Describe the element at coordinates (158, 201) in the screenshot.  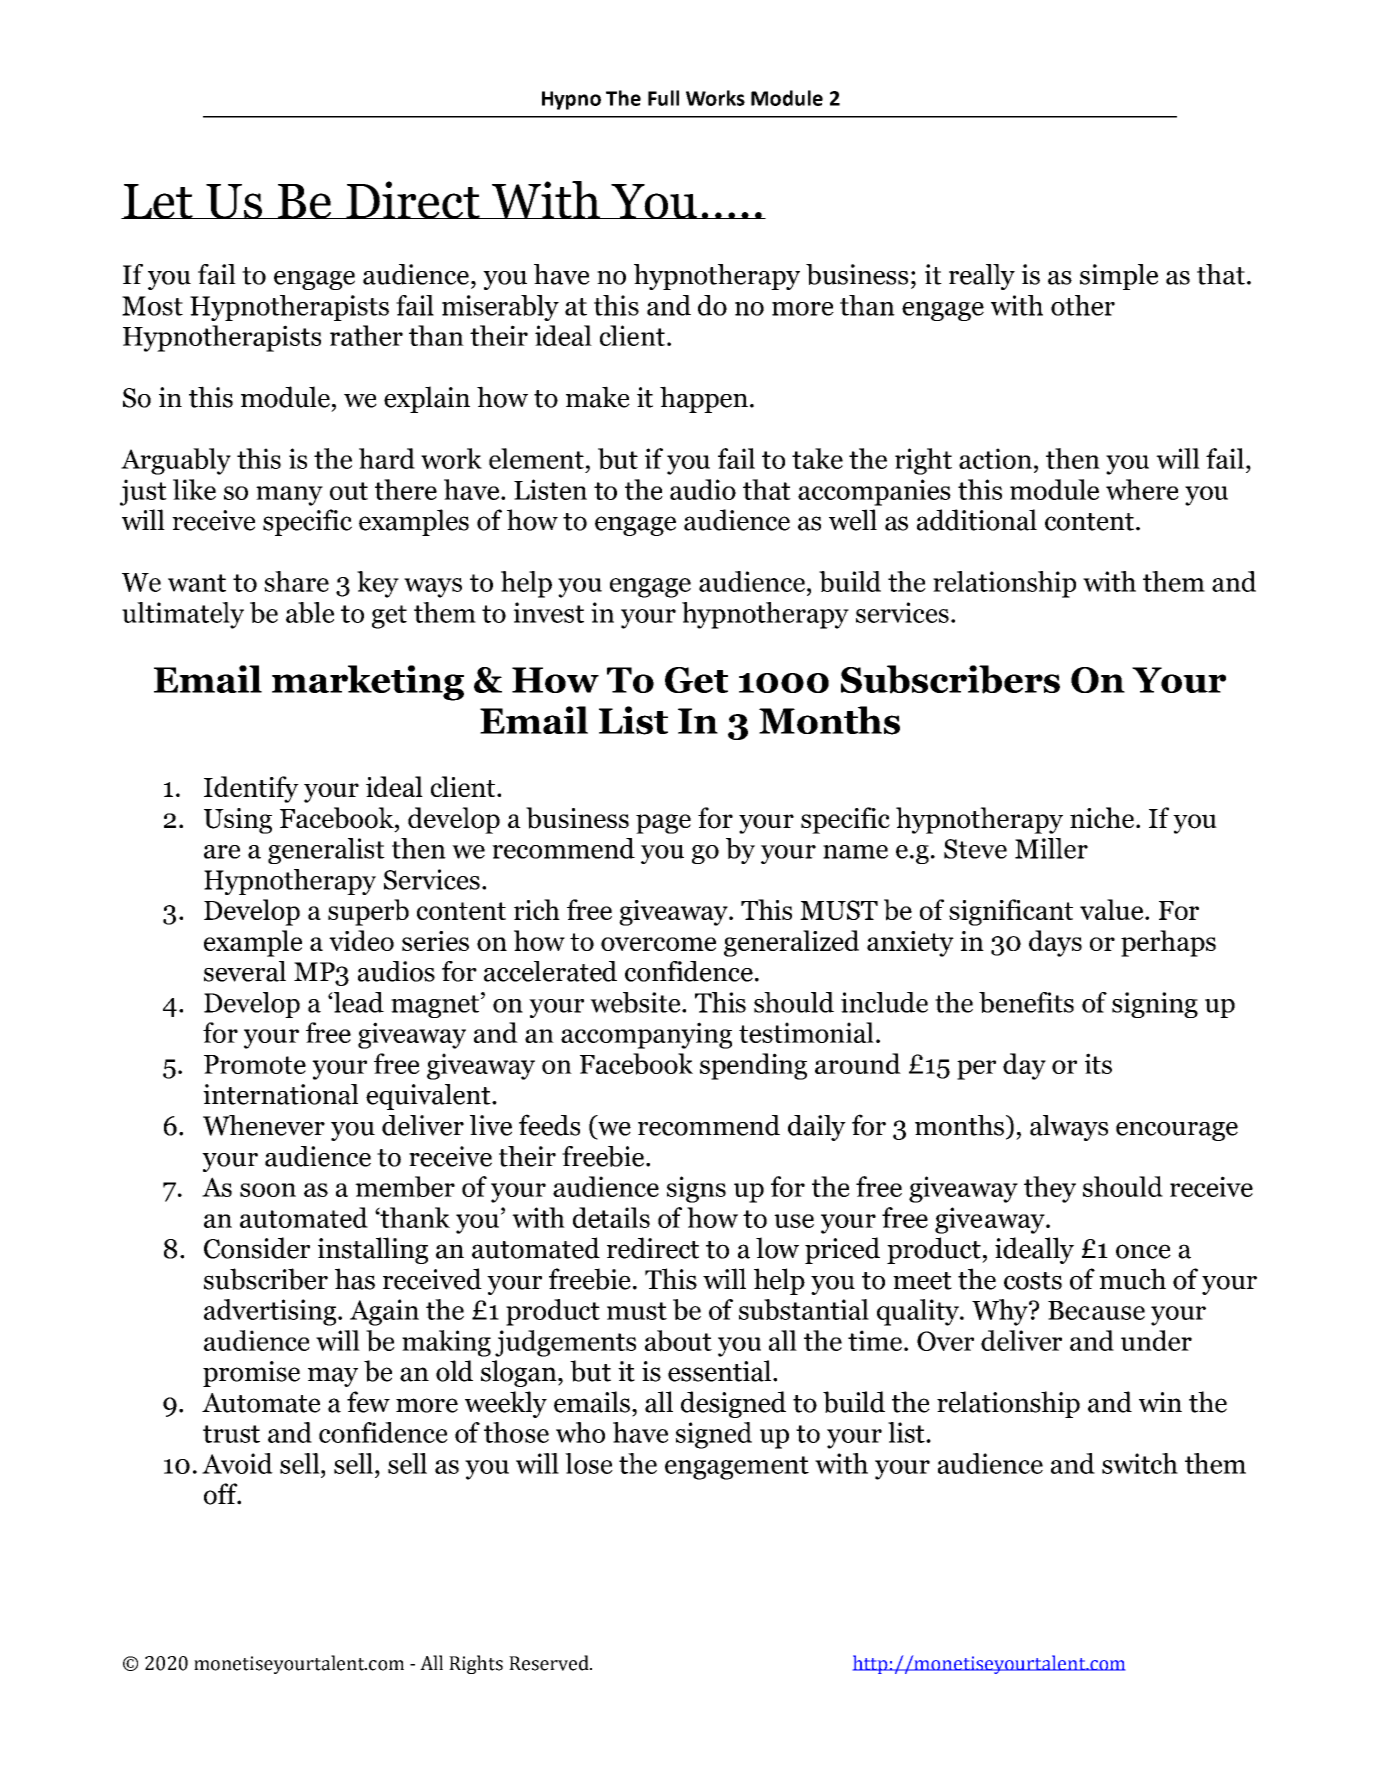
I see `Let` at that location.
